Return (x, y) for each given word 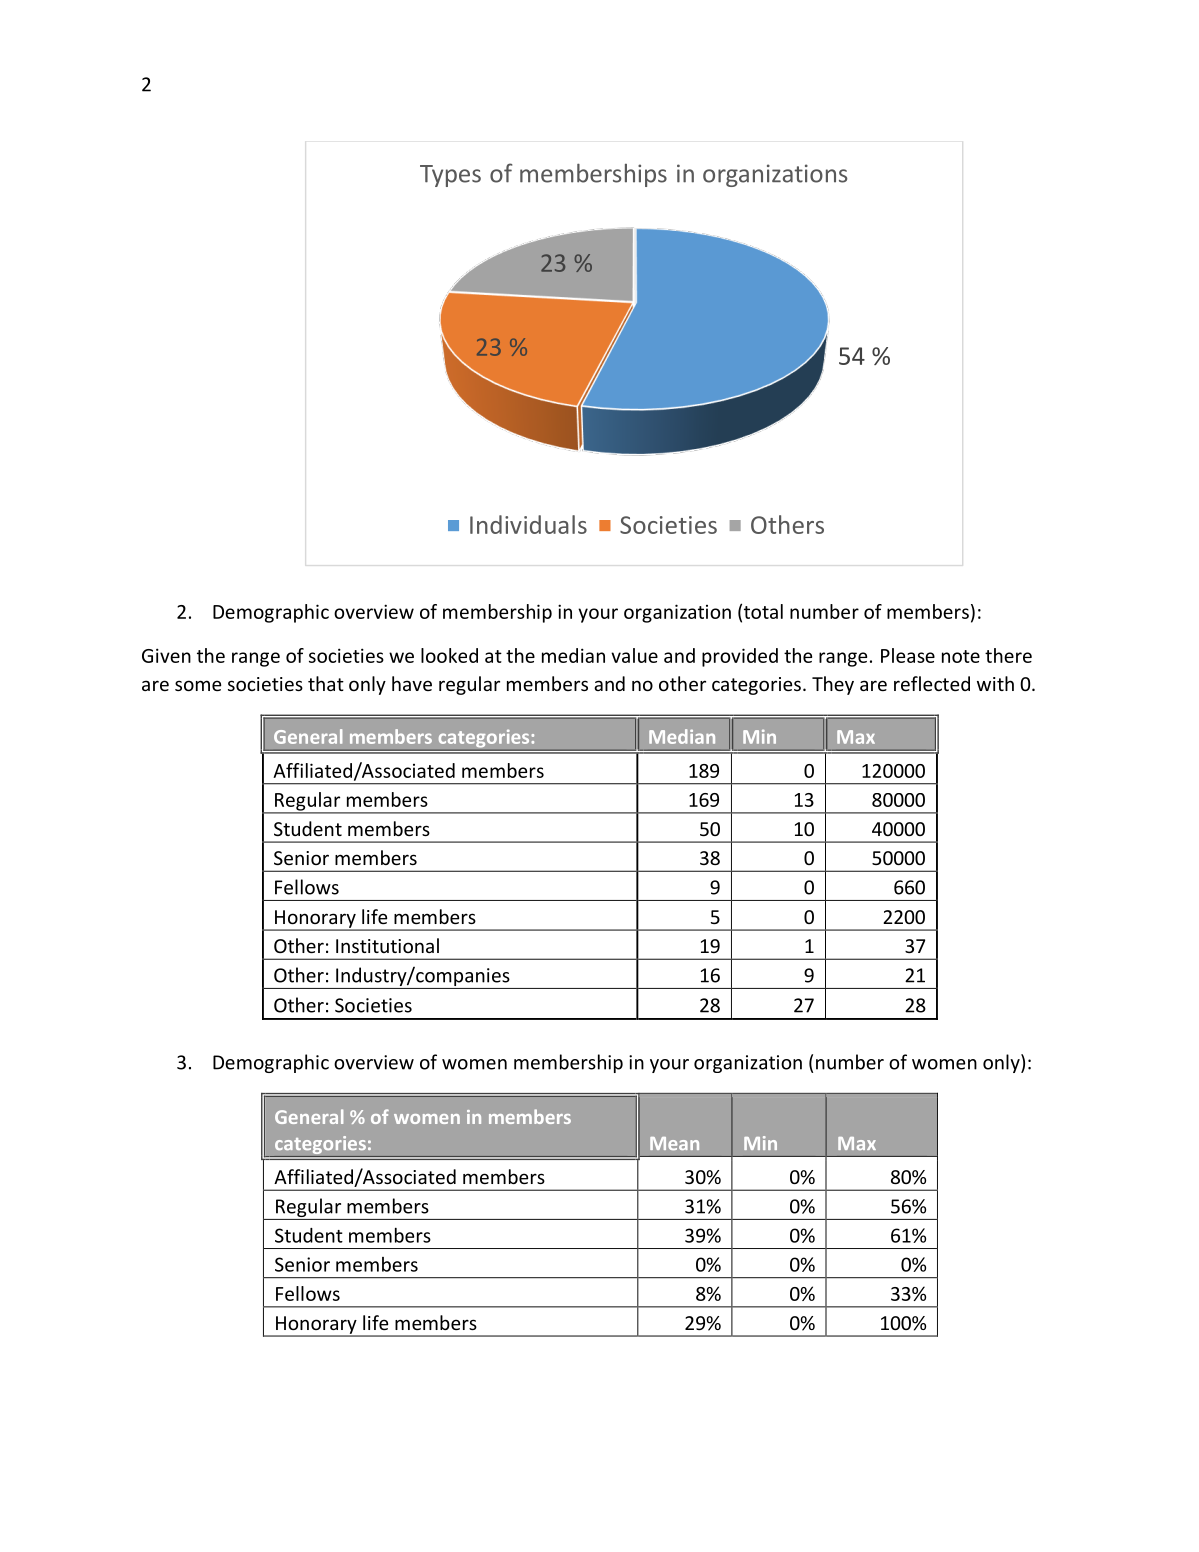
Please (908, 655)
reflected (932, 683)
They (833, 685)
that (326, 683)
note (961, 656)
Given (166, 655)
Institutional (387, 945)
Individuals (528, 524)
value (634, 655)
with (995, 683)
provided (740, 657)
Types (450, 176)
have (412, 683)
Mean (674, 1143)
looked (449, 655)
